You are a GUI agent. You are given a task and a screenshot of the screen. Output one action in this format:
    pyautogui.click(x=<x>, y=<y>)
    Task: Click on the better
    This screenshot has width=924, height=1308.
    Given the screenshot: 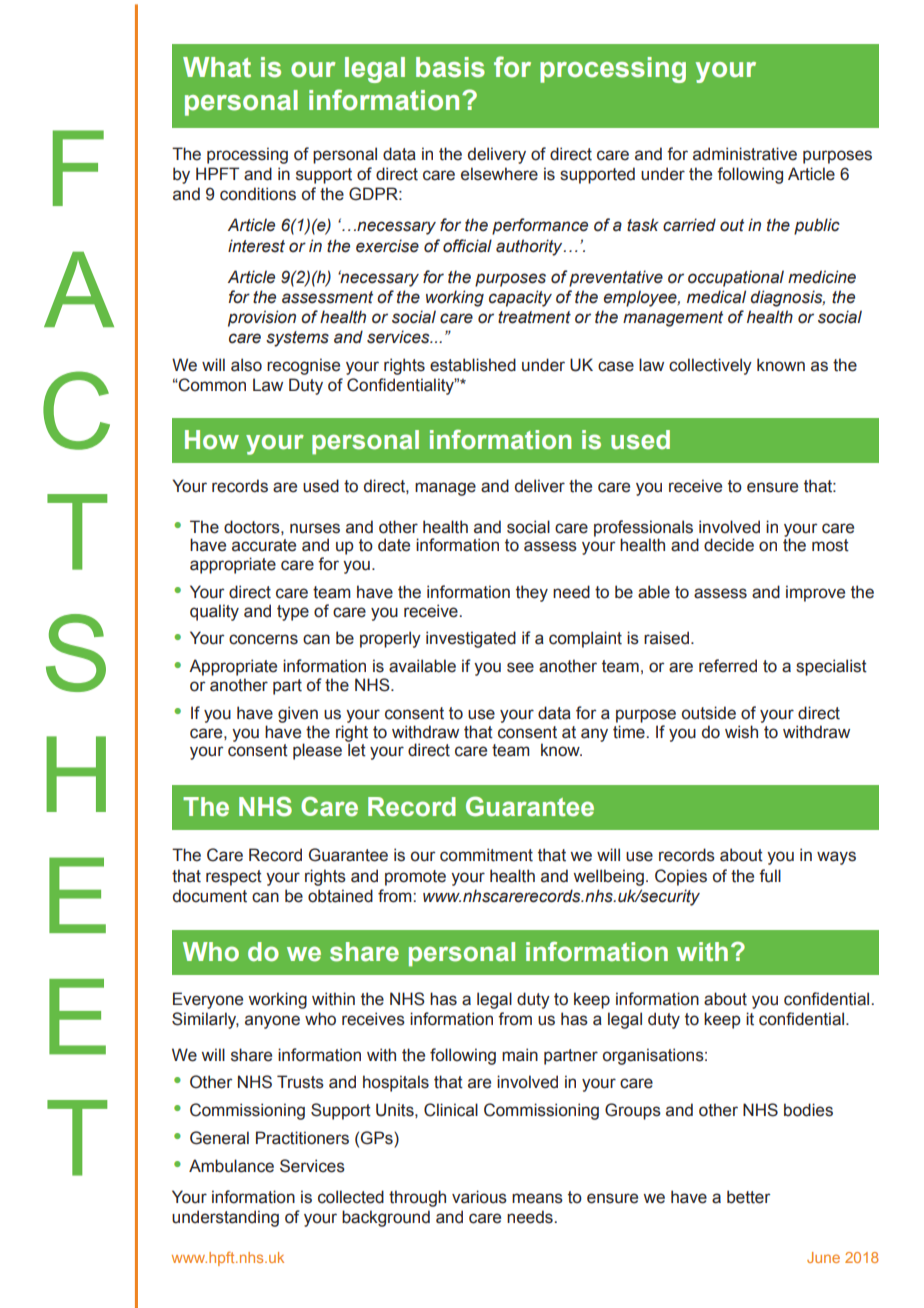 What is the action you would take?
    pyautogui.click(x=748, y=1197)
